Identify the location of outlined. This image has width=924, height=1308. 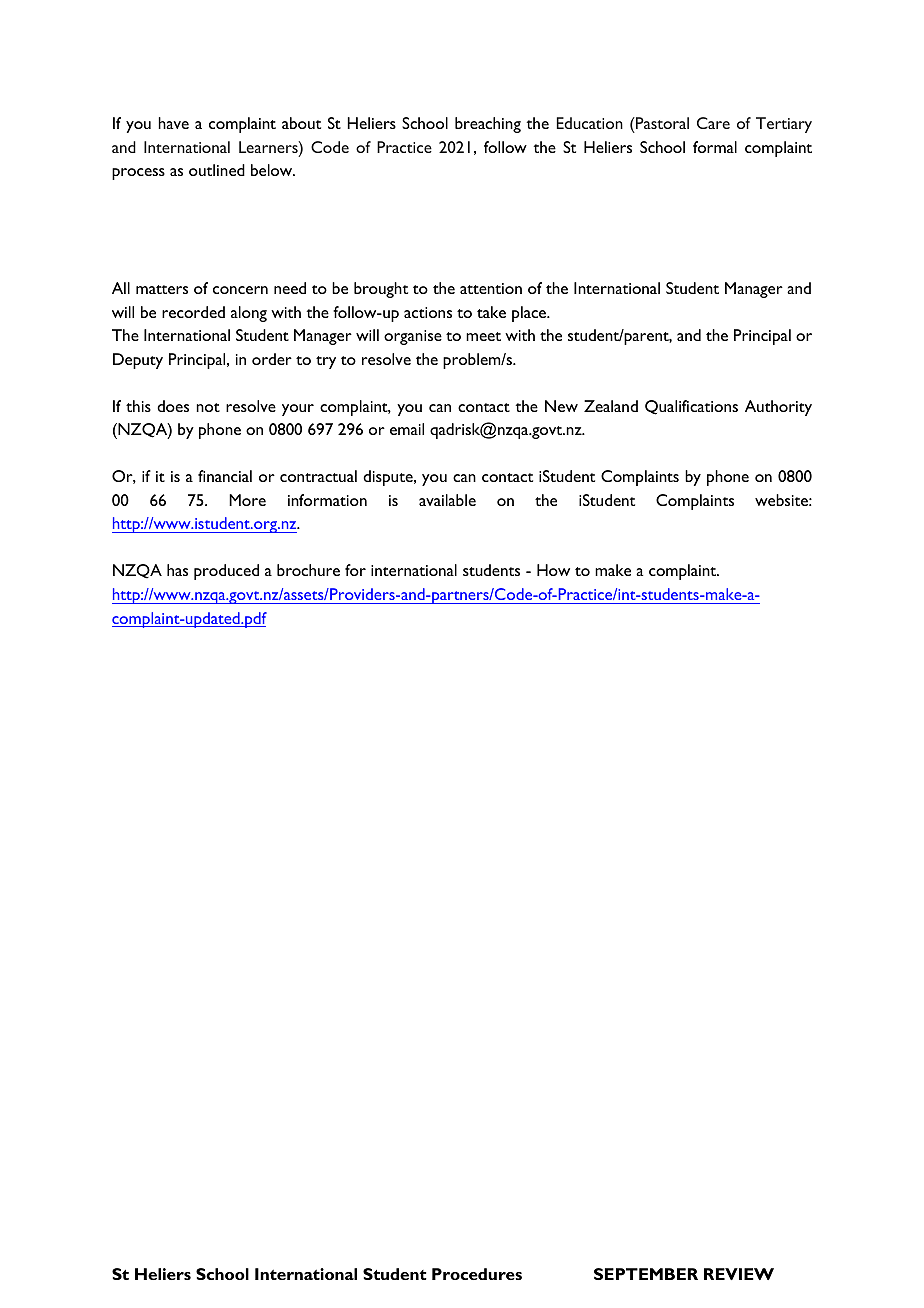
(217, 170).
